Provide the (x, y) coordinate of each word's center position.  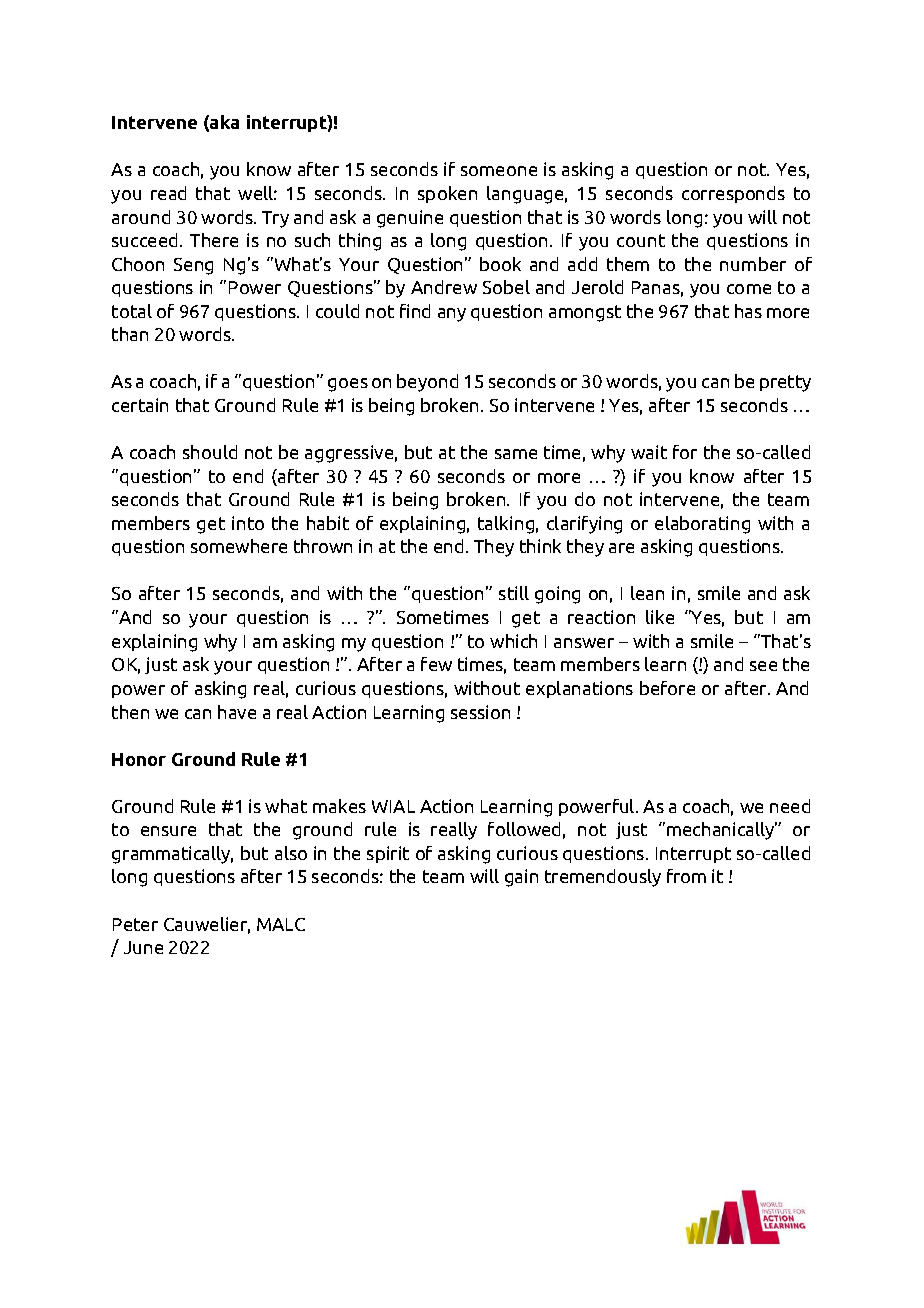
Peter (135, 924)
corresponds (733, 194)
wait (649, 452)
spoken (447, 194)
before (667, 688)
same (516, 454)
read (168, 193)
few (436, 664)
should (210, 452)
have (237, 712)
